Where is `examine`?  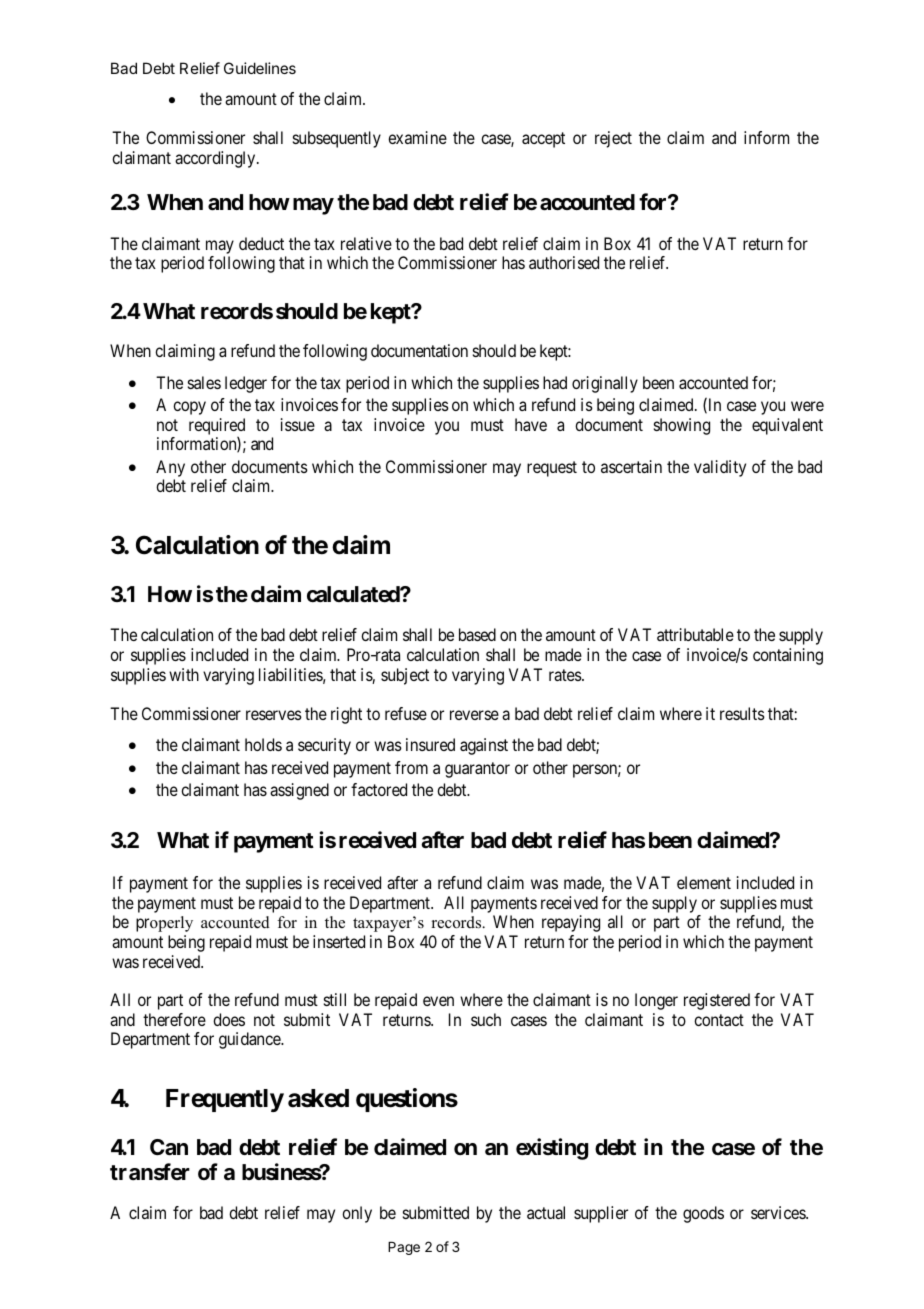
examine is located at coordinates (417, 137).
